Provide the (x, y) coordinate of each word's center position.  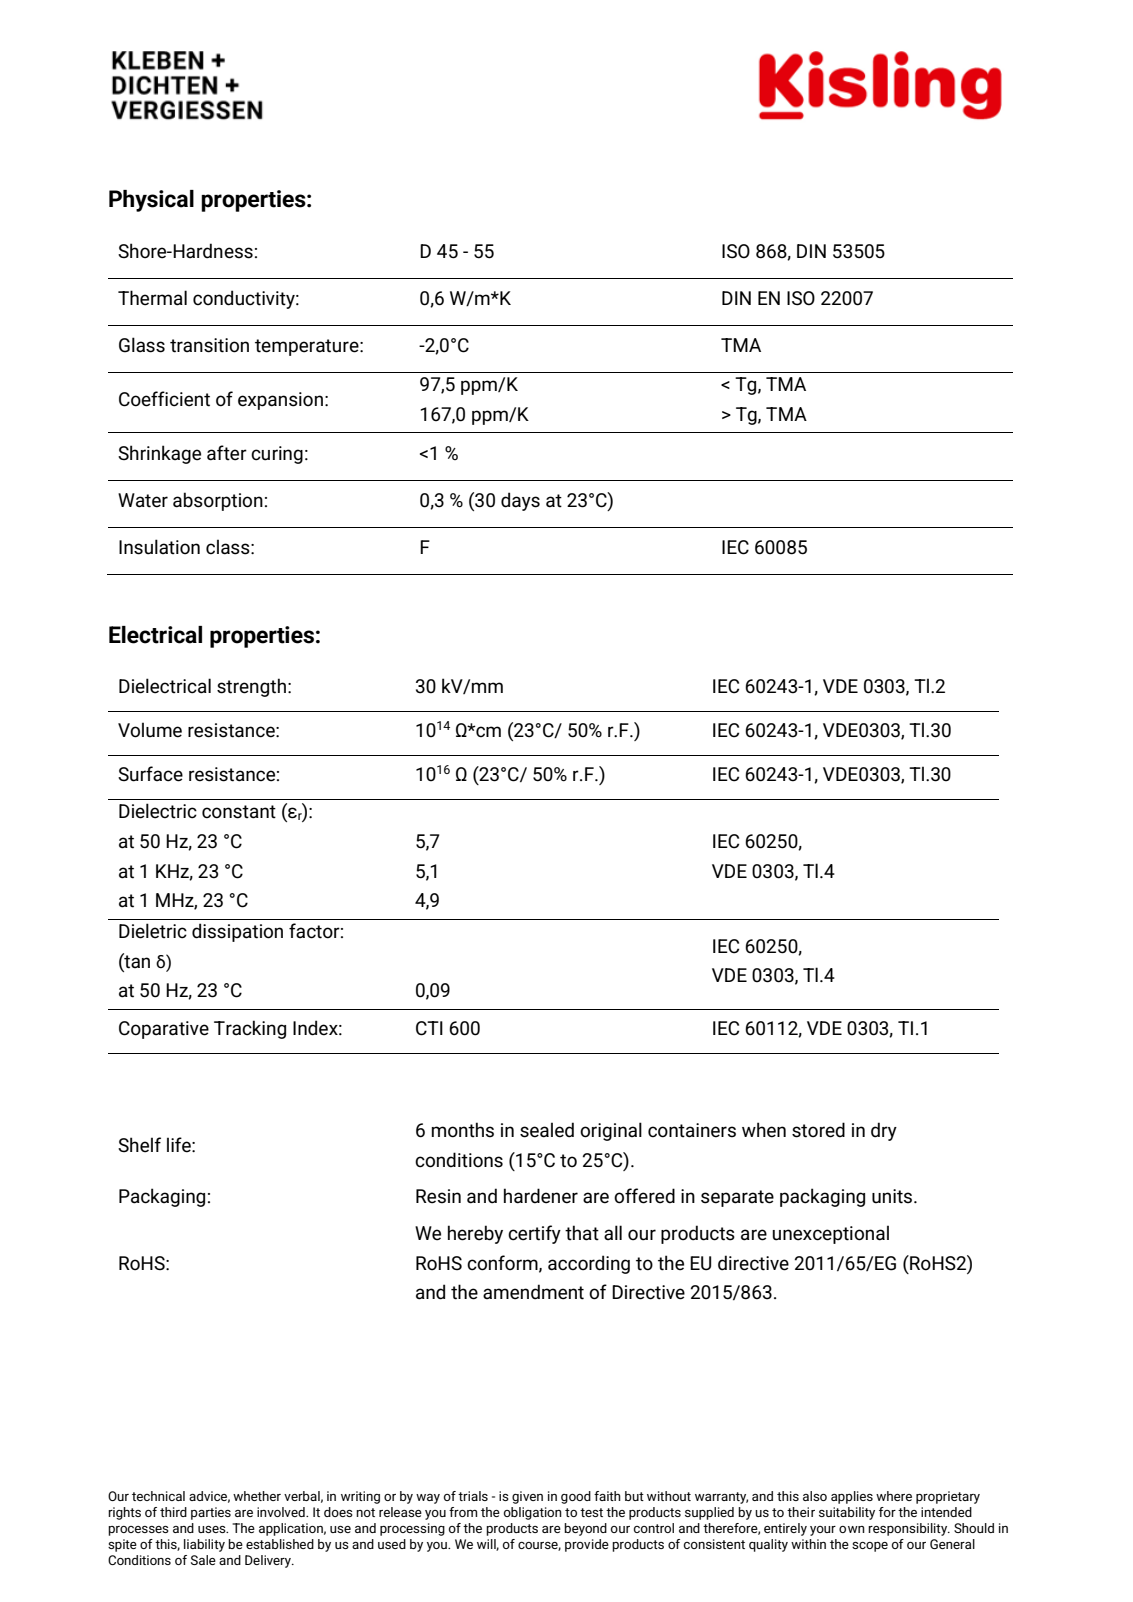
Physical (151, 201)
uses (213, 1529)
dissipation (237, 932)
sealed (547, 1130)
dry (884, 1131)
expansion (280, 401)
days (520, 501)
